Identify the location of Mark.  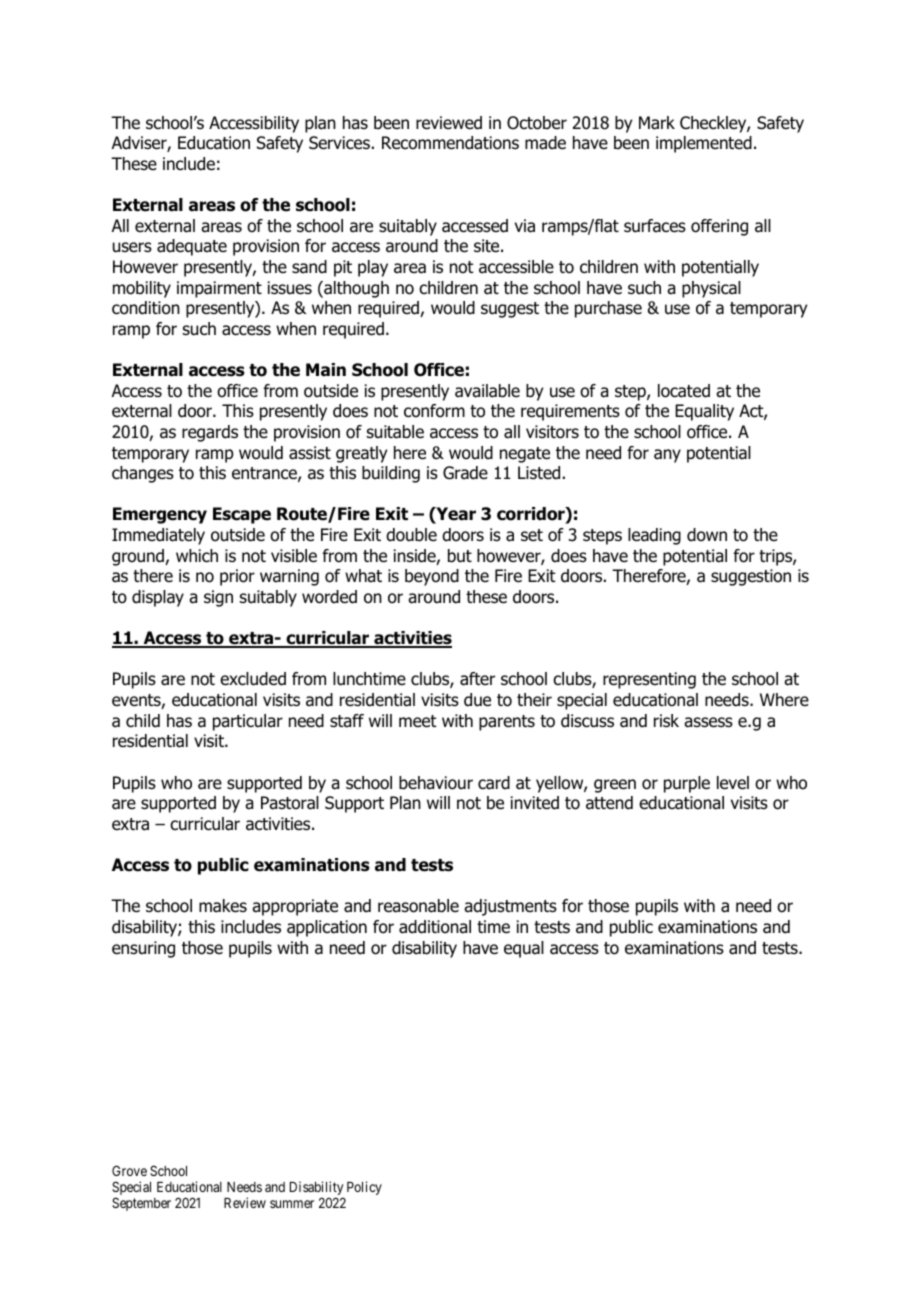
(657, 123).
